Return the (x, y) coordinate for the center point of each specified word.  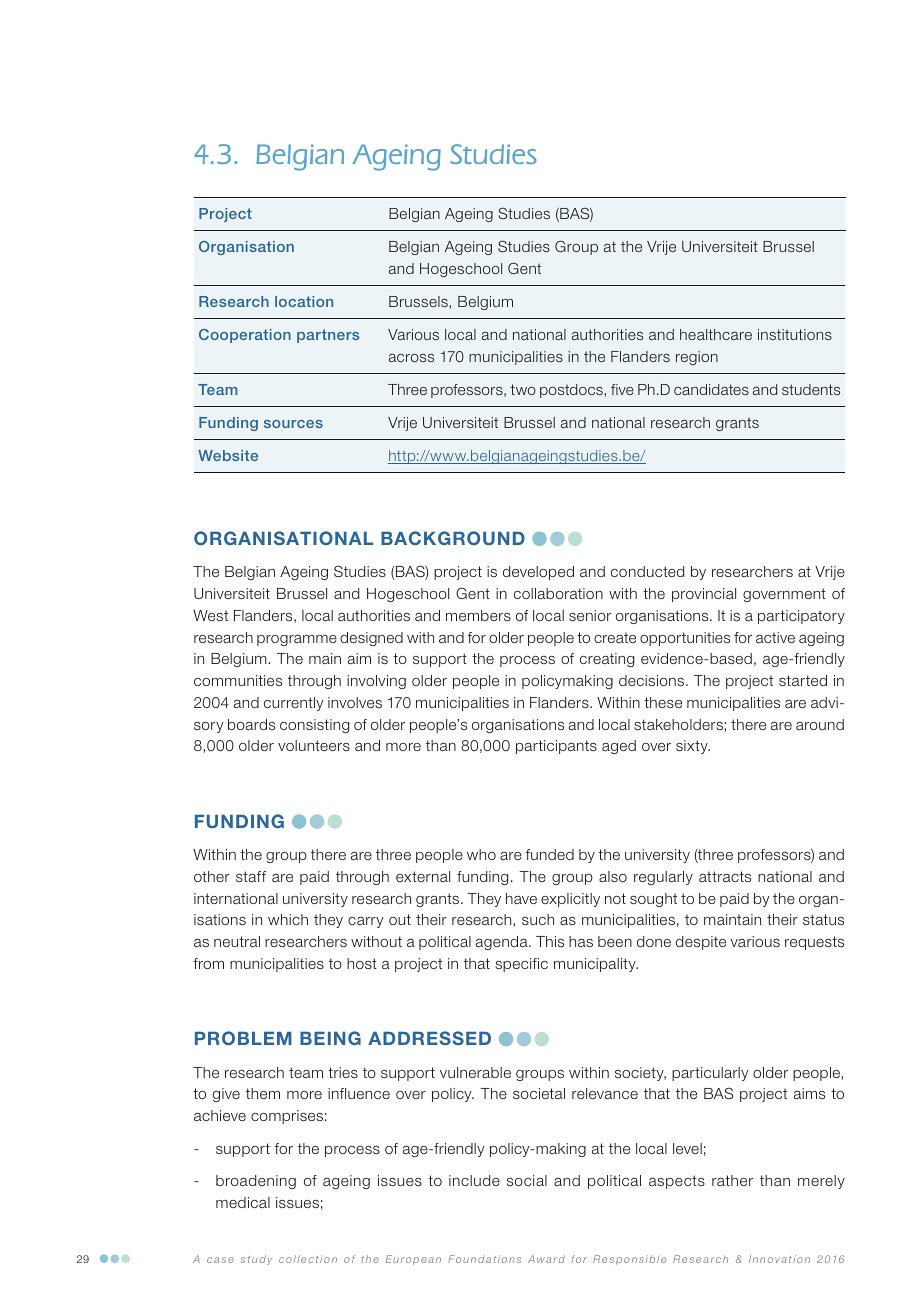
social (527, 1180)
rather (732, 1180)
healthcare (716, 334)
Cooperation (245, 336)
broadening (256, 1182)
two (523, 389)
